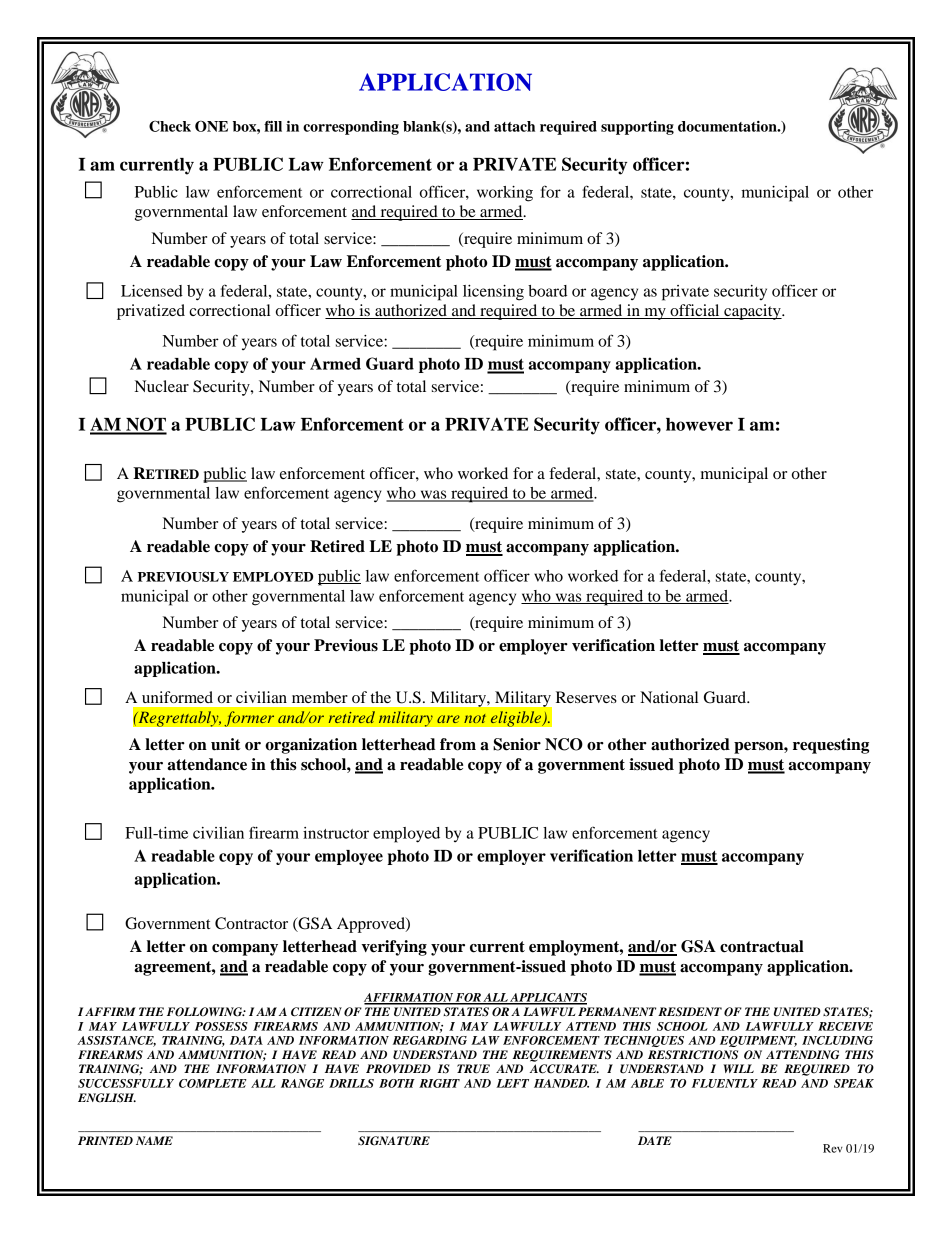  Describe the element at coordinates (213, 1083) in the image. I see `COMPLETE` at that location.
